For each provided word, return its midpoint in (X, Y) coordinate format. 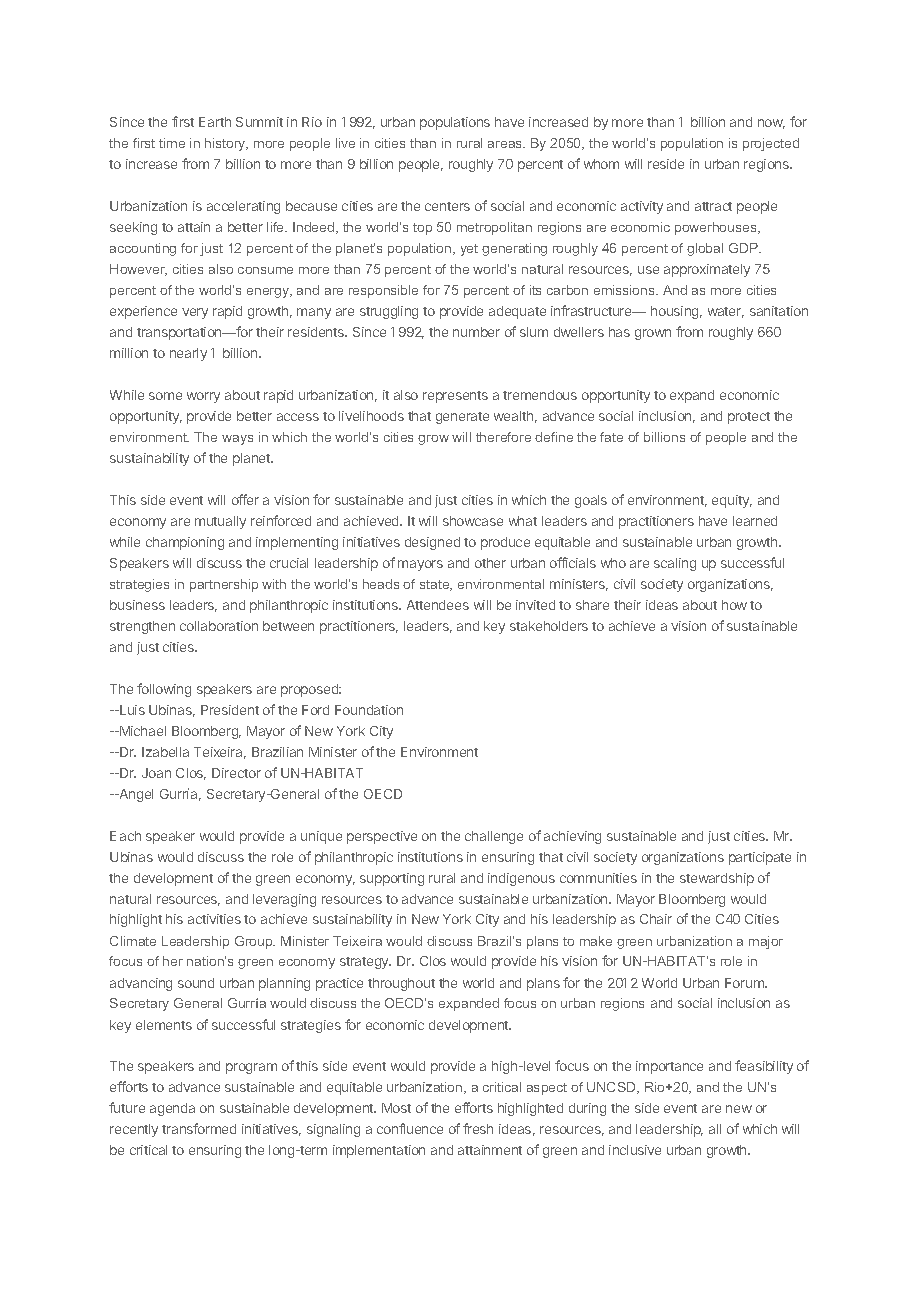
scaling (675, 564)
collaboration (219, 626)
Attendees (438, 605)
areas (506, 144)
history (226, 144)
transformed (199, 1128)
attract (713, 206)
